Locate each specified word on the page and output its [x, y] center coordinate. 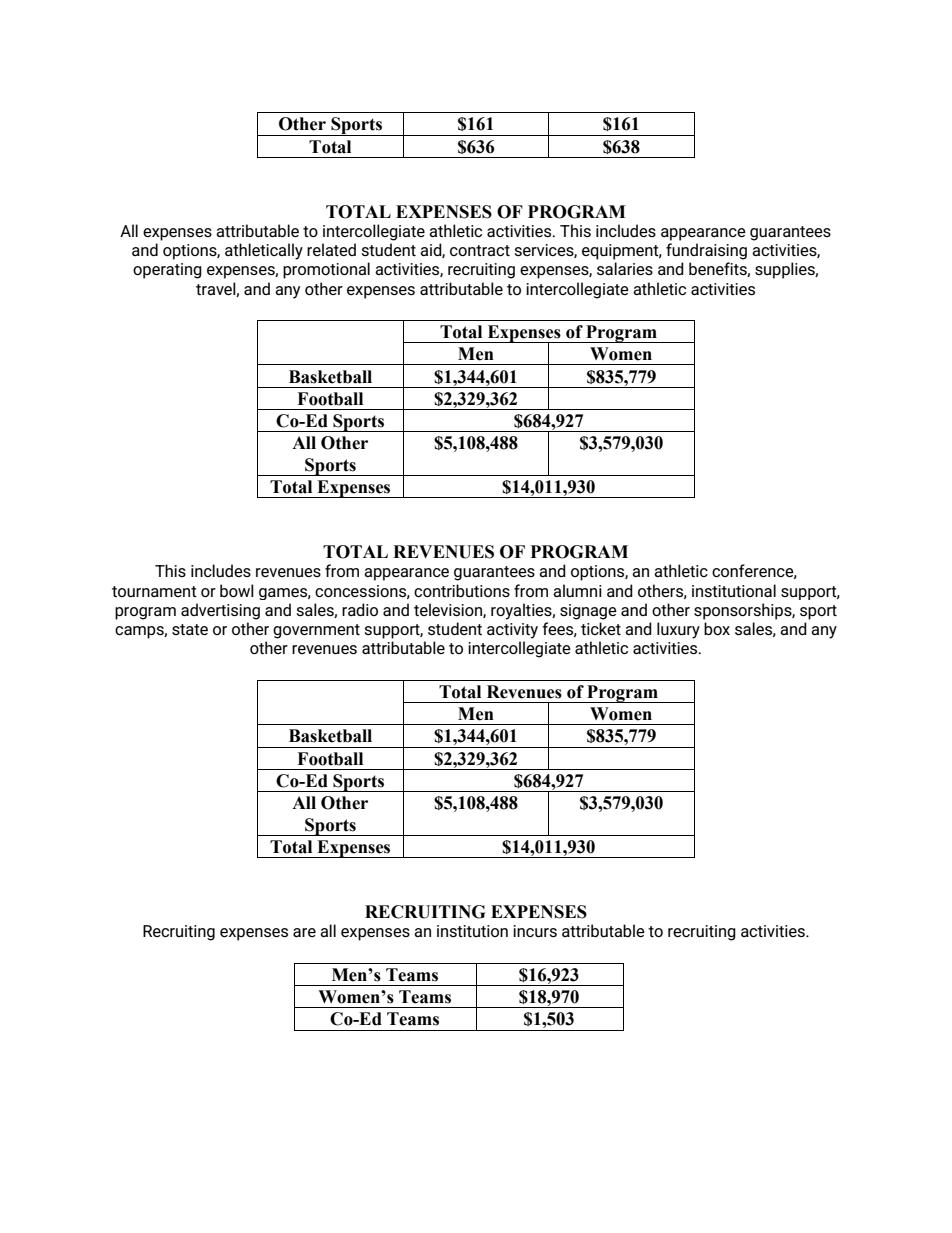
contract [480, 250]
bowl [237, 590]
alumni [577, 590]
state [190, 629]
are [304, 932]
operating [167, 271]
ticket [601, 628]
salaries [625, 268]
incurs [535, 931]
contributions [462, 590]
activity [512, 631]
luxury [678, 630]
